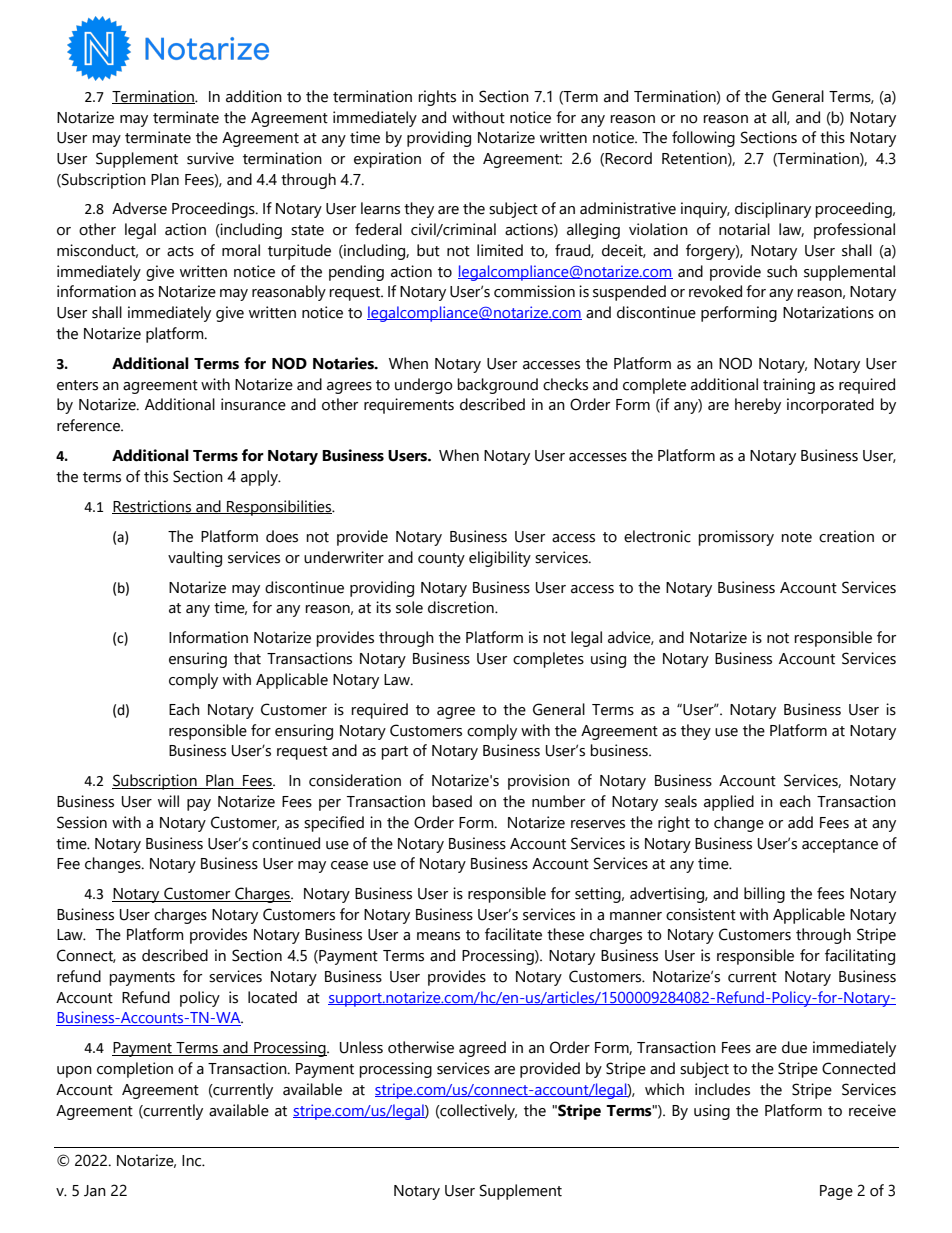  Describe the element at coordinates (462, 607) in the screenshot. I see `discretion` at that location.
